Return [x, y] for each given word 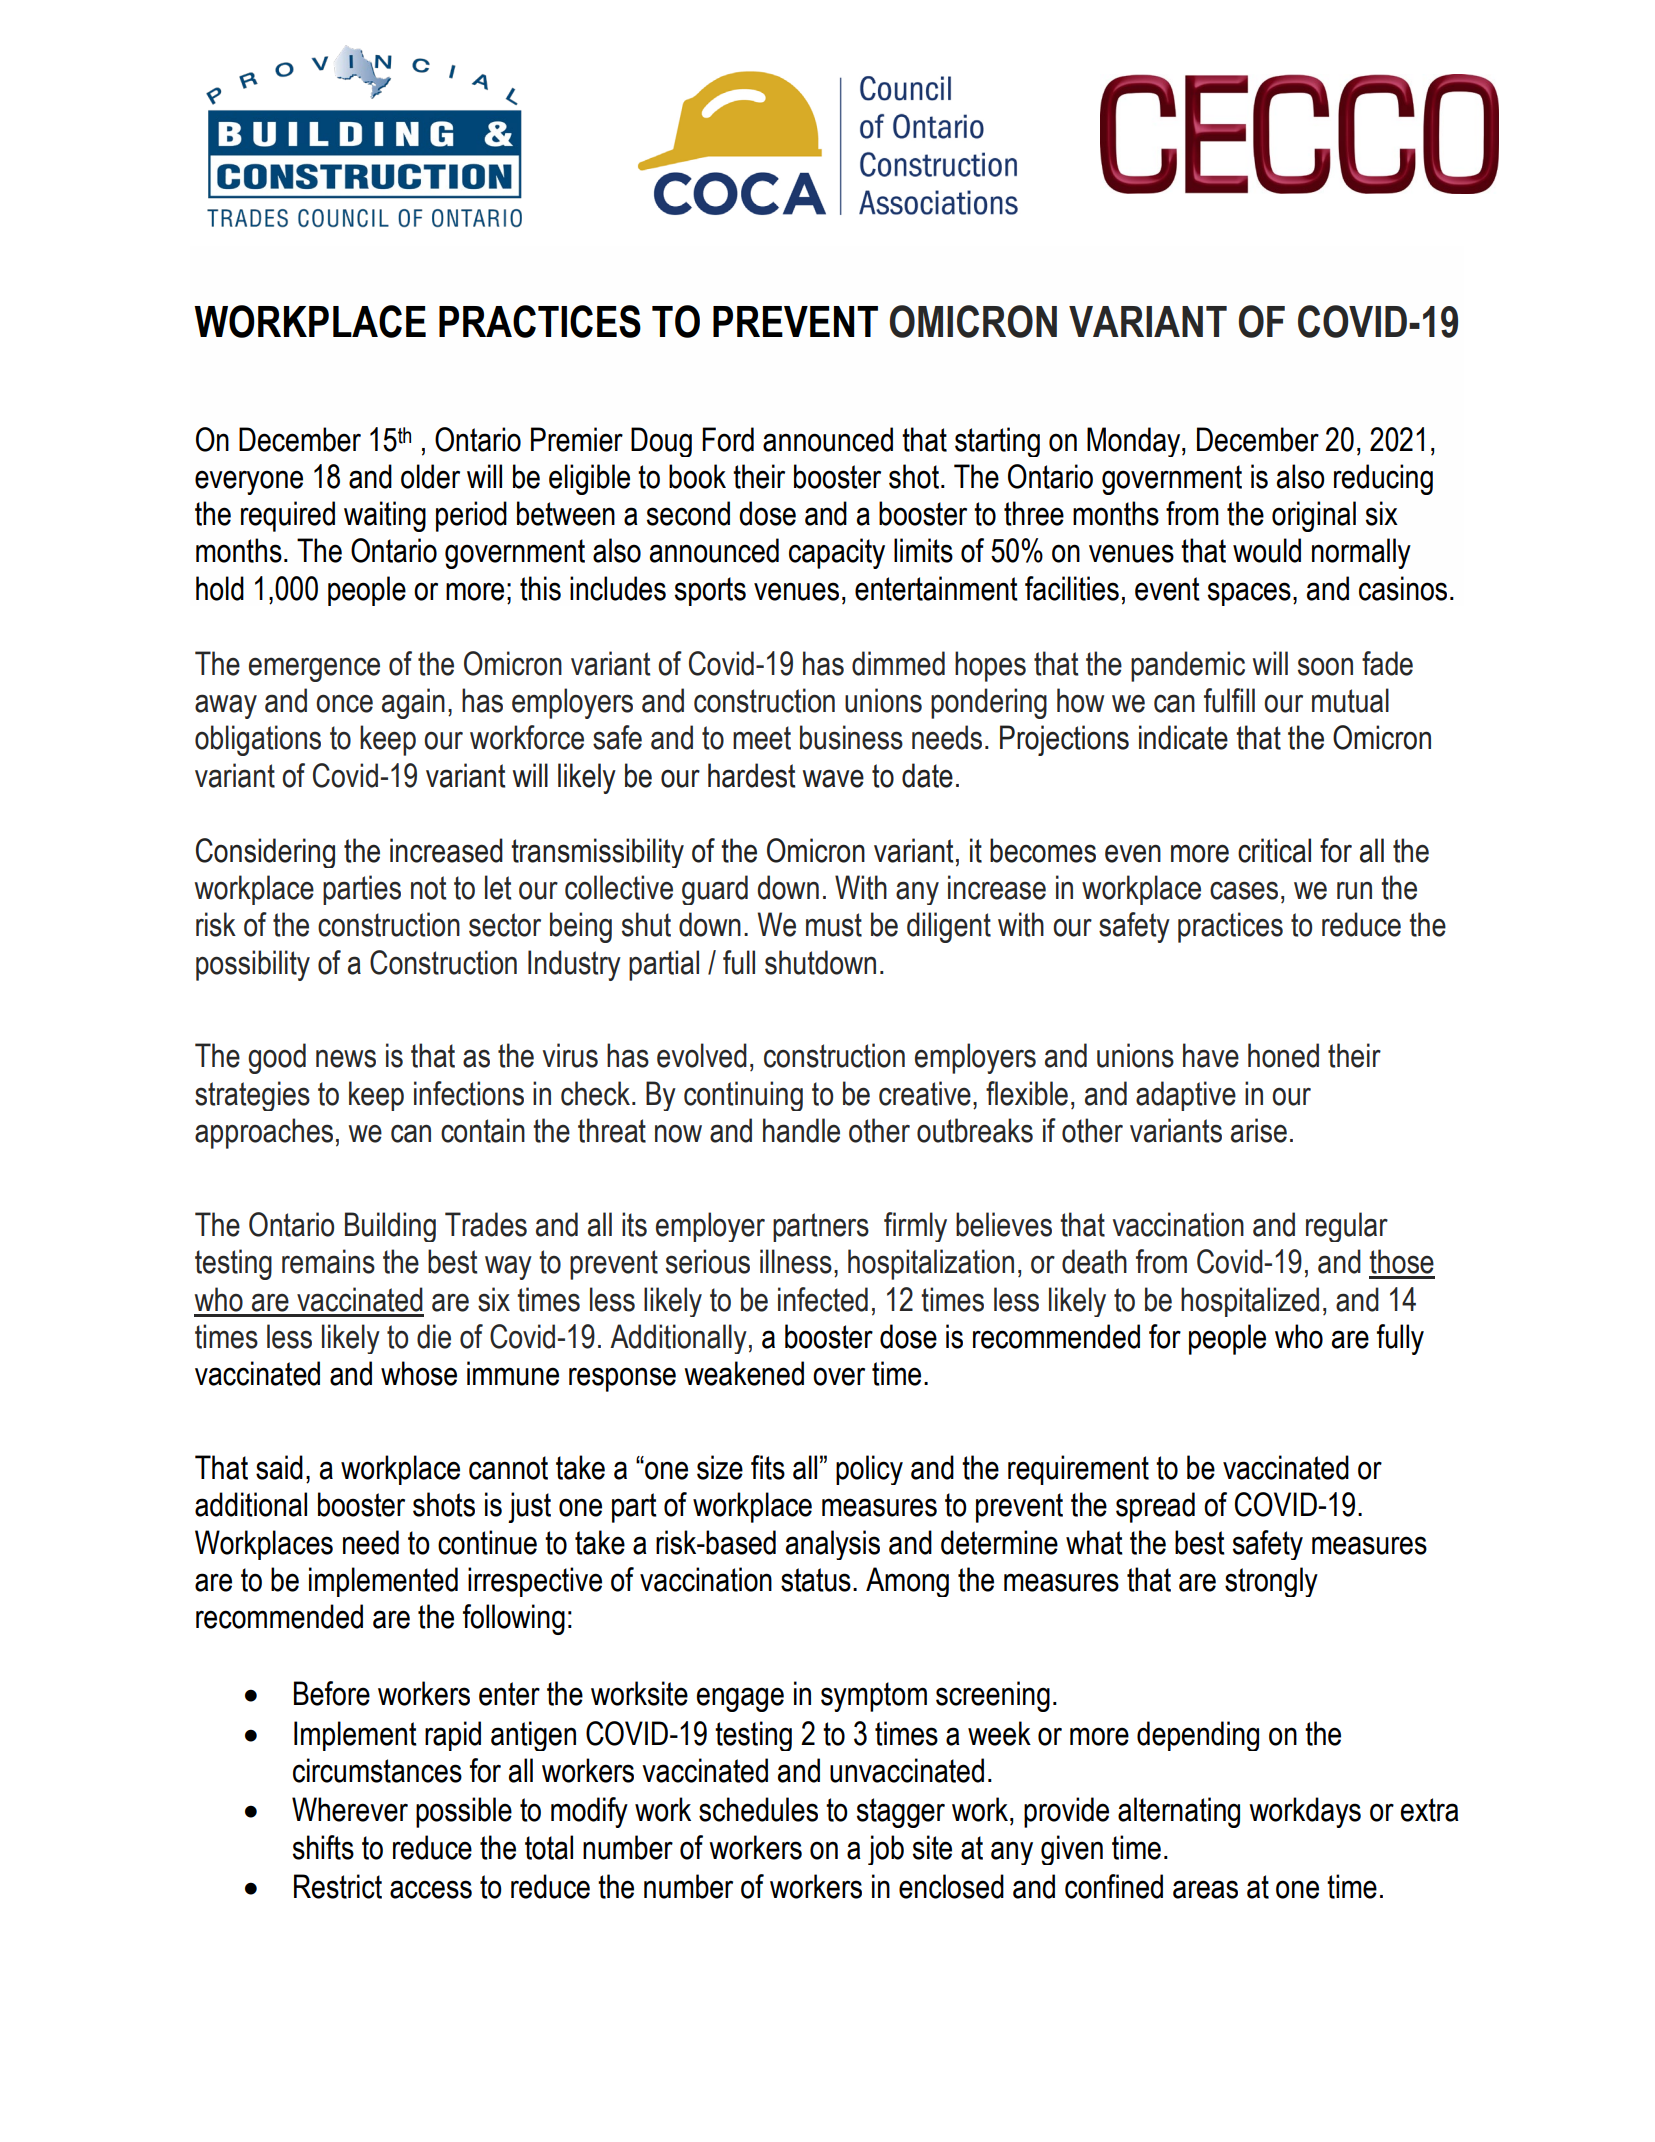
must [834, 925]
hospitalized [1250, 1302]
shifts [323, 1847]
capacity [837, 553]
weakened [744, 1373]
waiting [385, 516]
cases [1244, 890]
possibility [253, 965]
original [1314, 516]
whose [419, 1373]
